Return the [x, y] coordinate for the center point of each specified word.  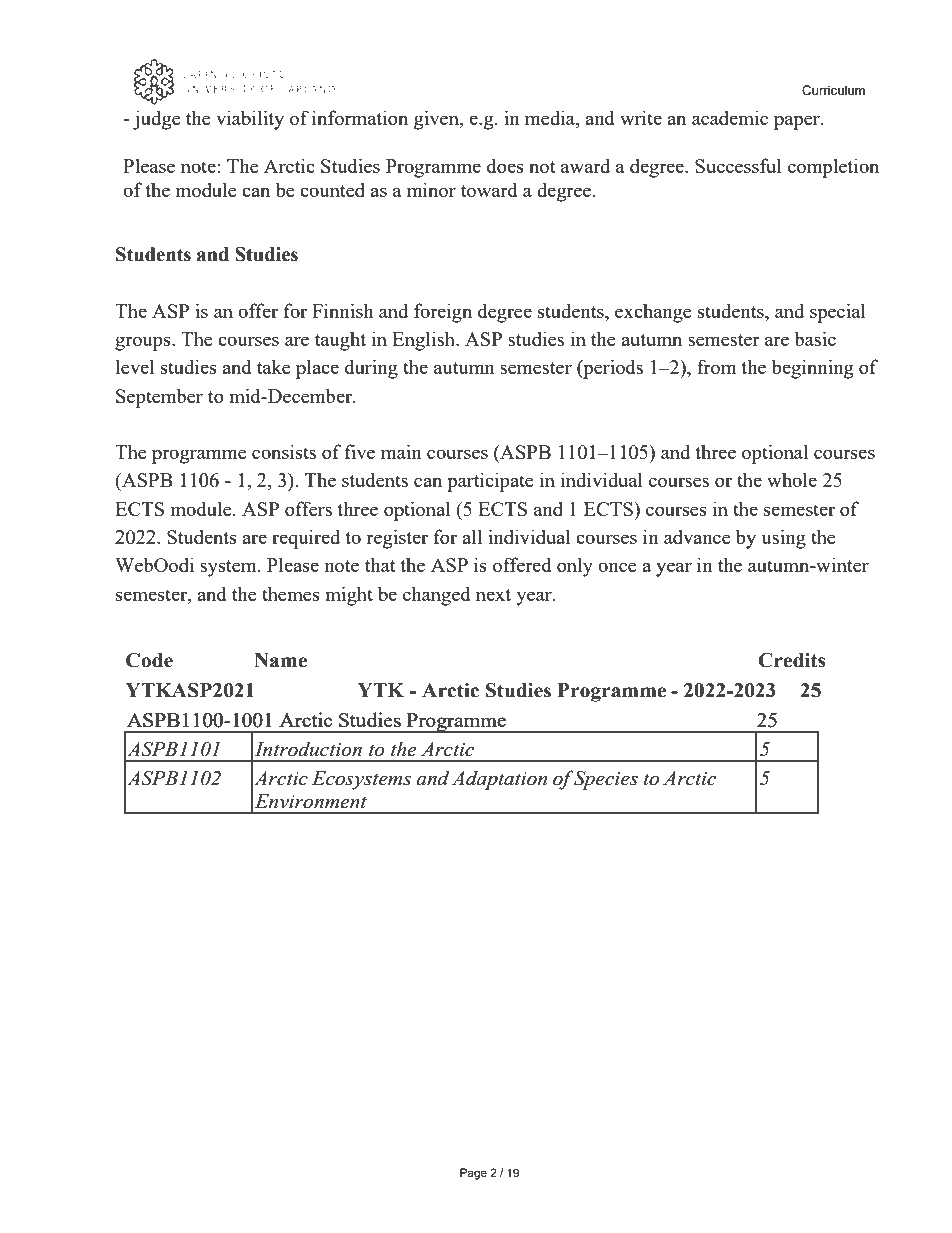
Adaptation [499, 780]
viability [250, 120]
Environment [311, 801]
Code [149, 660]
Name [280, 660]
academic [730, 117]
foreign [443, 313]
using [783, 539]
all [472, 536]
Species [605, 780]
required [306, 539]
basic [815, 338]
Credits [792, 660]
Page [473, 1174]
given [437, 120]
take [274, 366]
